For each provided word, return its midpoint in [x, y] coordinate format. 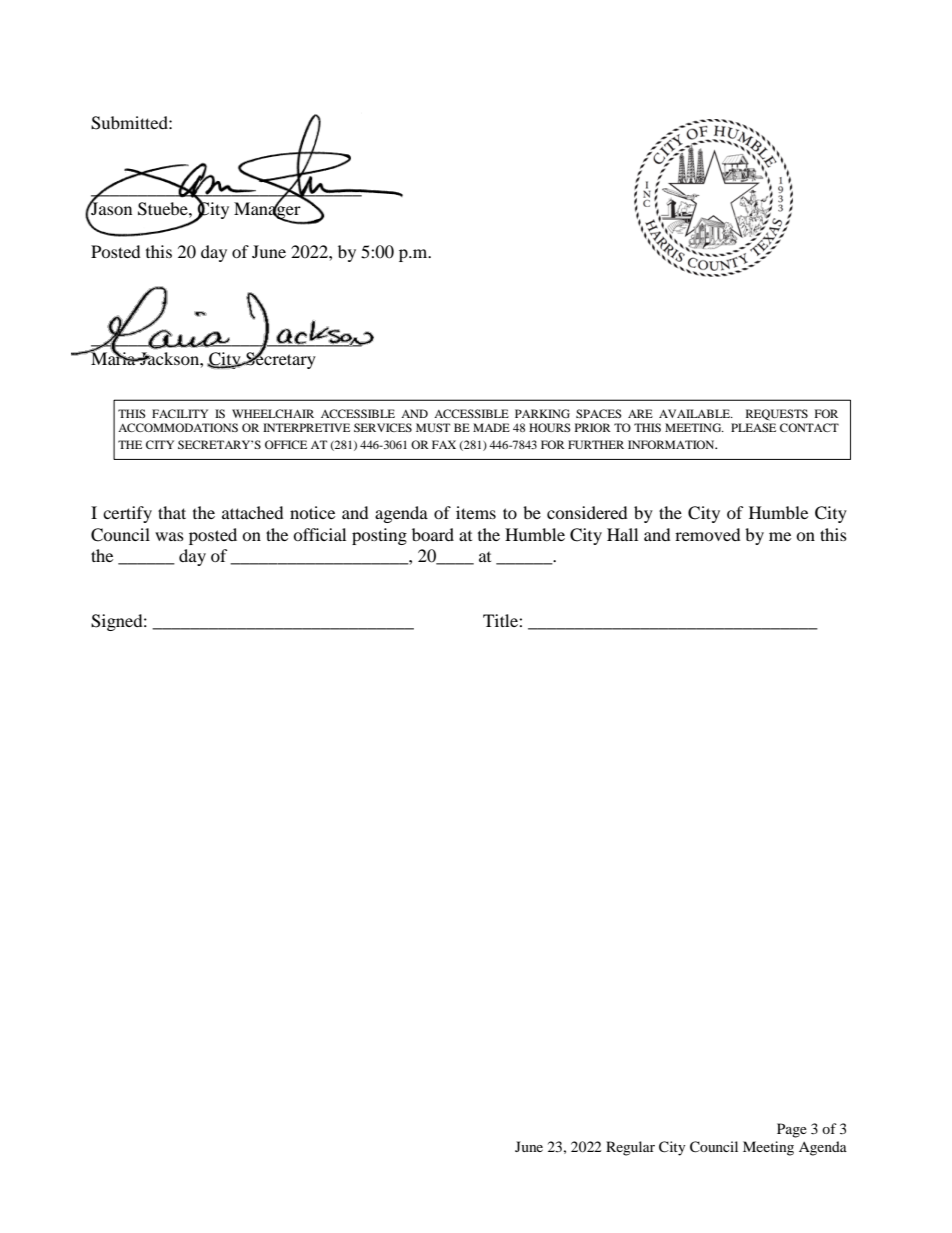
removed [708, 534]
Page [792, 1130]
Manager [268, 211]
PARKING [542, 413]
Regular [630, 1148]
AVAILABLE [695, 413]
